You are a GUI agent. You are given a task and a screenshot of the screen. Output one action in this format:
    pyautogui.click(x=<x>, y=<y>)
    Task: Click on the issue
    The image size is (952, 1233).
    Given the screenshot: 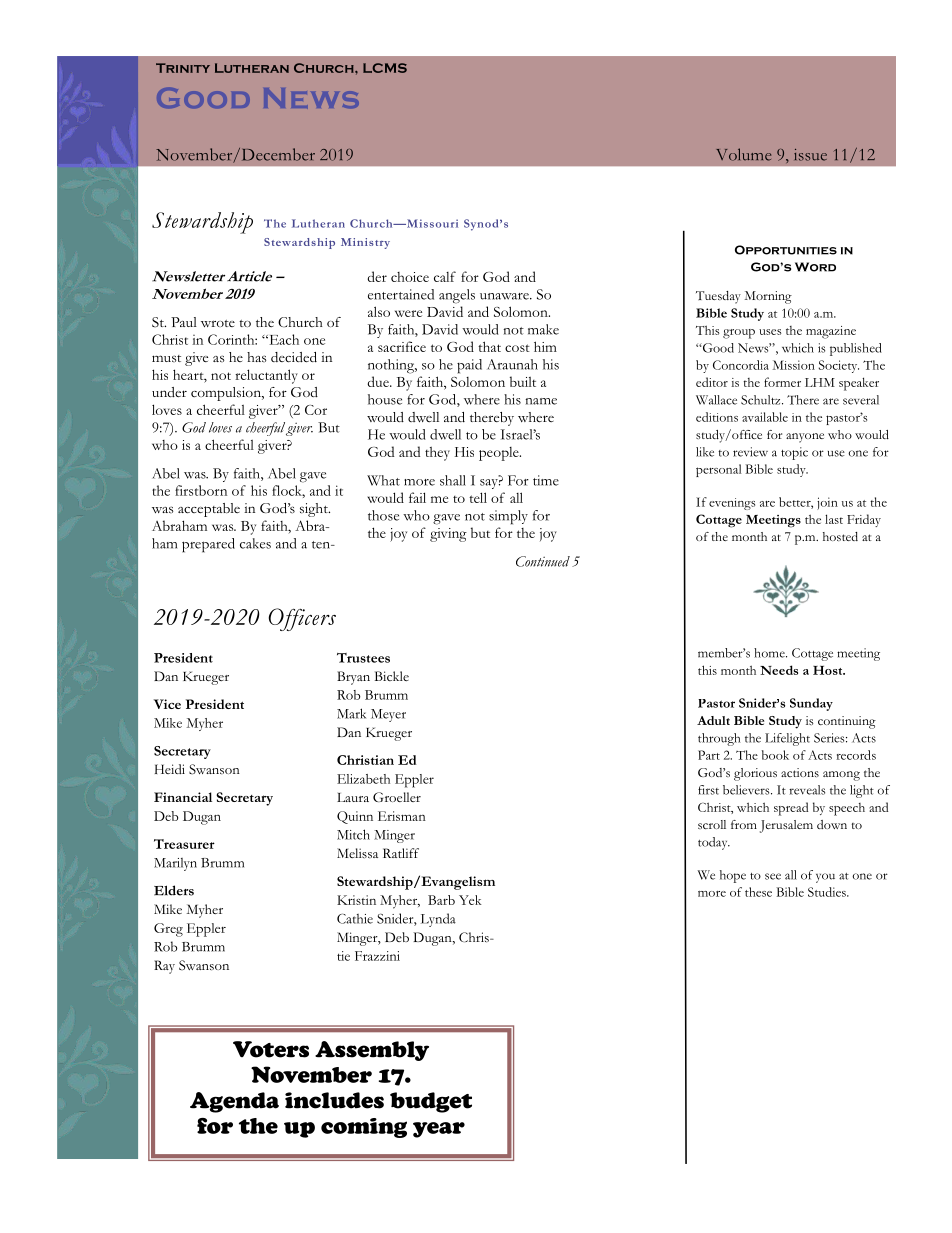 What is the action you would take?
    pyautogui.click(x=810, y=155)
